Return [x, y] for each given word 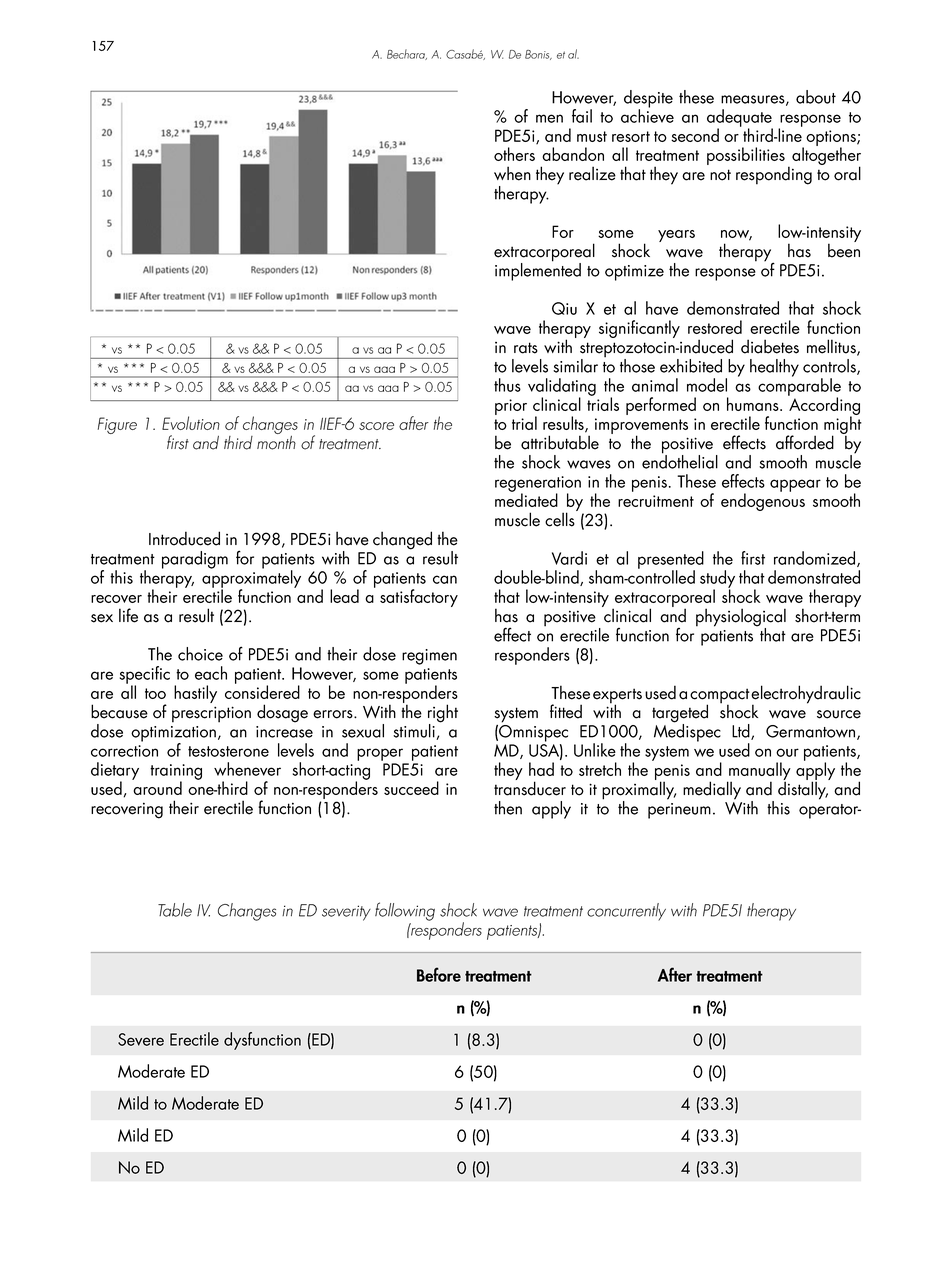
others [514, 154]
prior [511, 407]
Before [439, 974]
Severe [141, 1039]
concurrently [626, 912]
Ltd [742, 732]
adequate [740, 119]
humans [754, 404]
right [443, 714]
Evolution [191, 423]
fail [582, 116]
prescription [211, 714]
